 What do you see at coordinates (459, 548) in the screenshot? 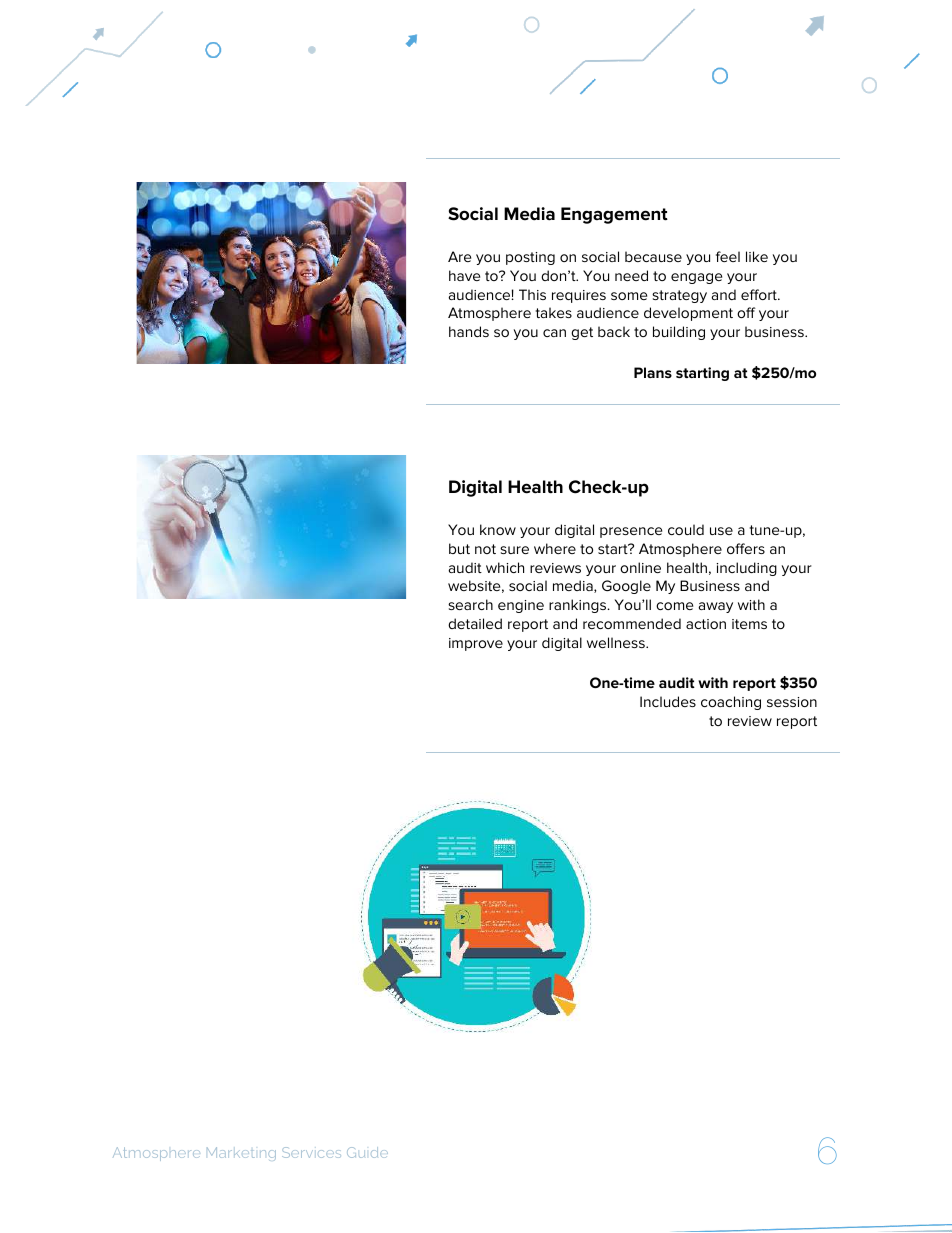
I see `but` at bounding box center [459, 548].
